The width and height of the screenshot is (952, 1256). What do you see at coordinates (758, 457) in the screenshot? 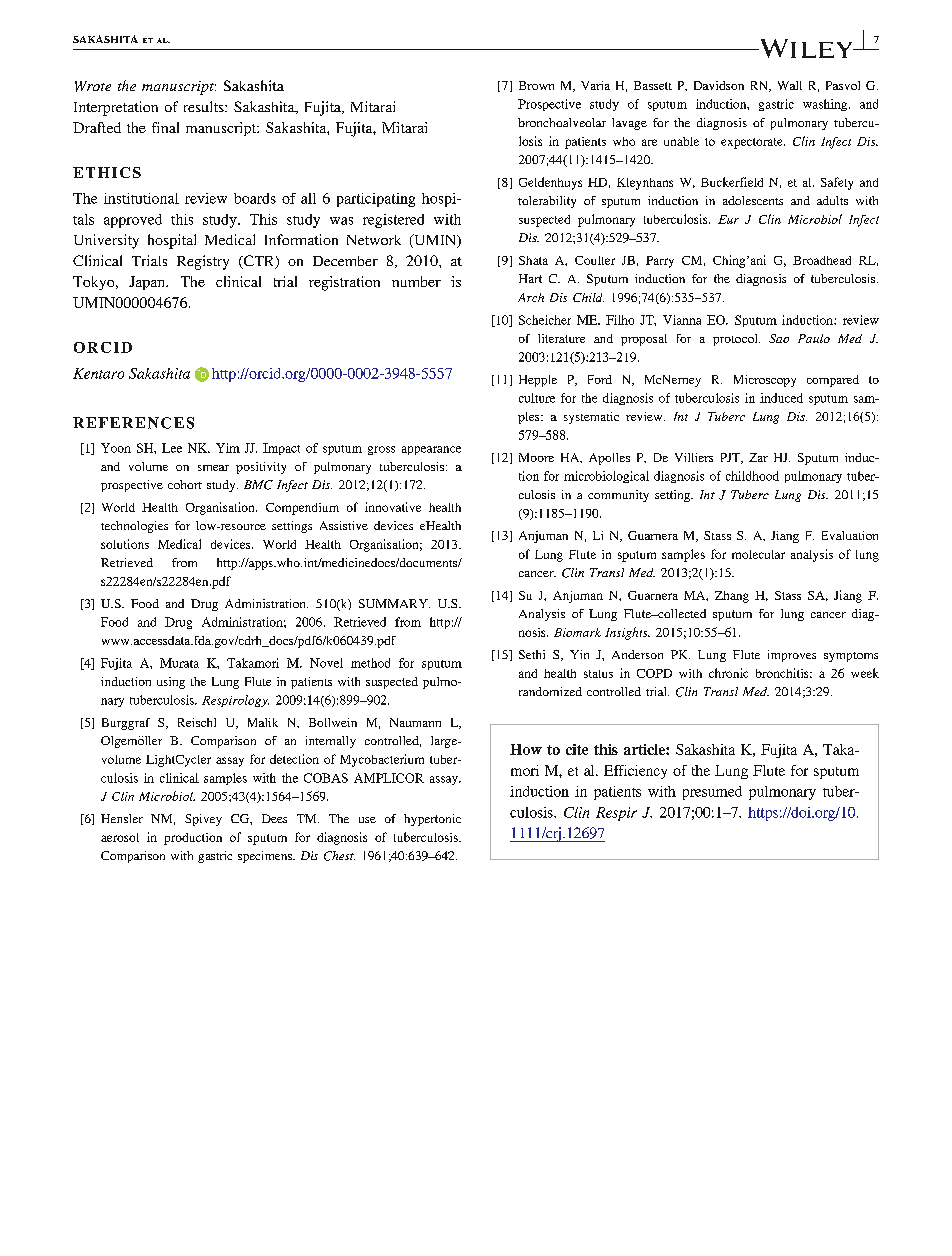
I see `Zar` at bounding box center [758, 457].
